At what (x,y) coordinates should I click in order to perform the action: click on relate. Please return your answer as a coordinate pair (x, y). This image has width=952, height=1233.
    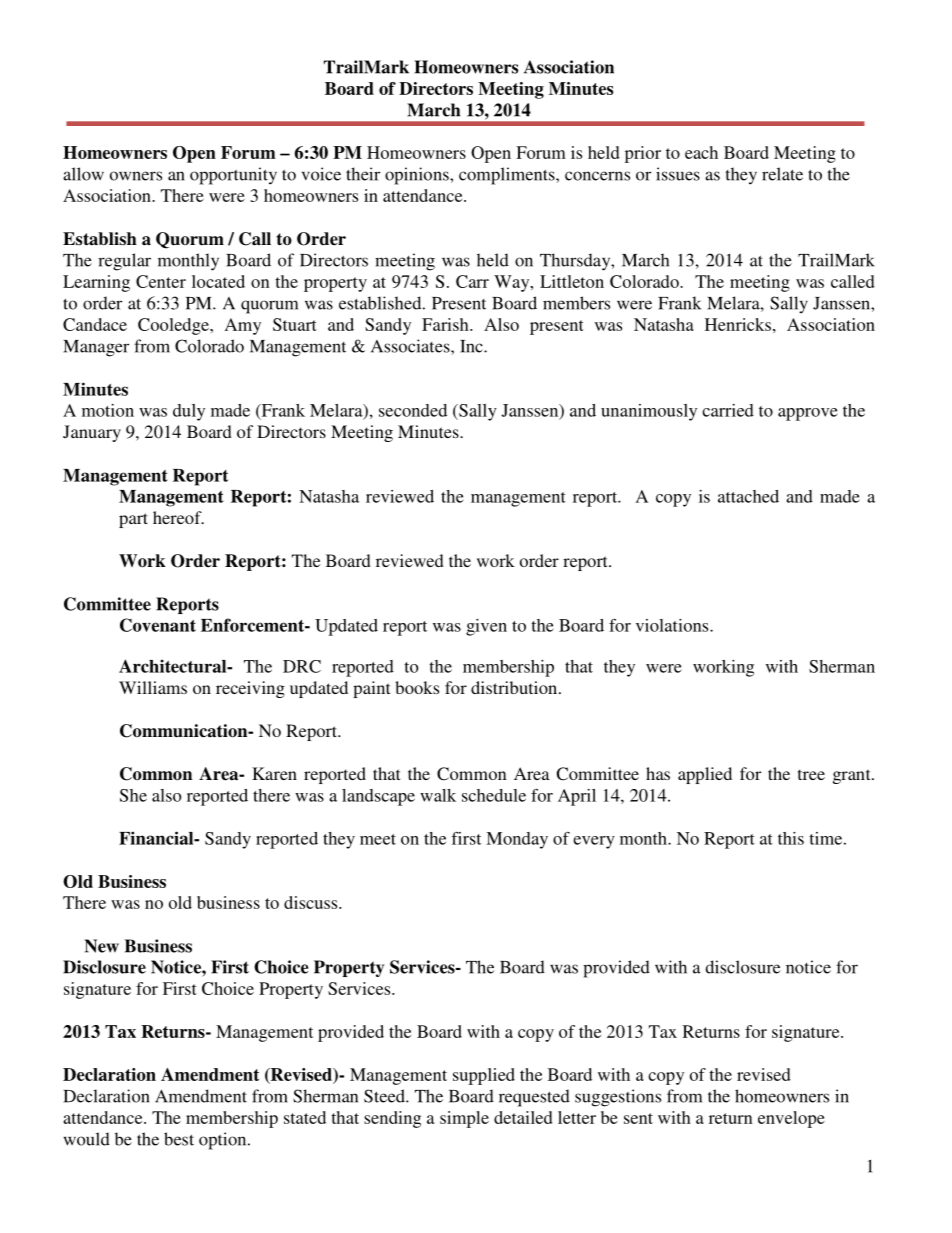
    Looking at the image, I should click on (782, 174).
